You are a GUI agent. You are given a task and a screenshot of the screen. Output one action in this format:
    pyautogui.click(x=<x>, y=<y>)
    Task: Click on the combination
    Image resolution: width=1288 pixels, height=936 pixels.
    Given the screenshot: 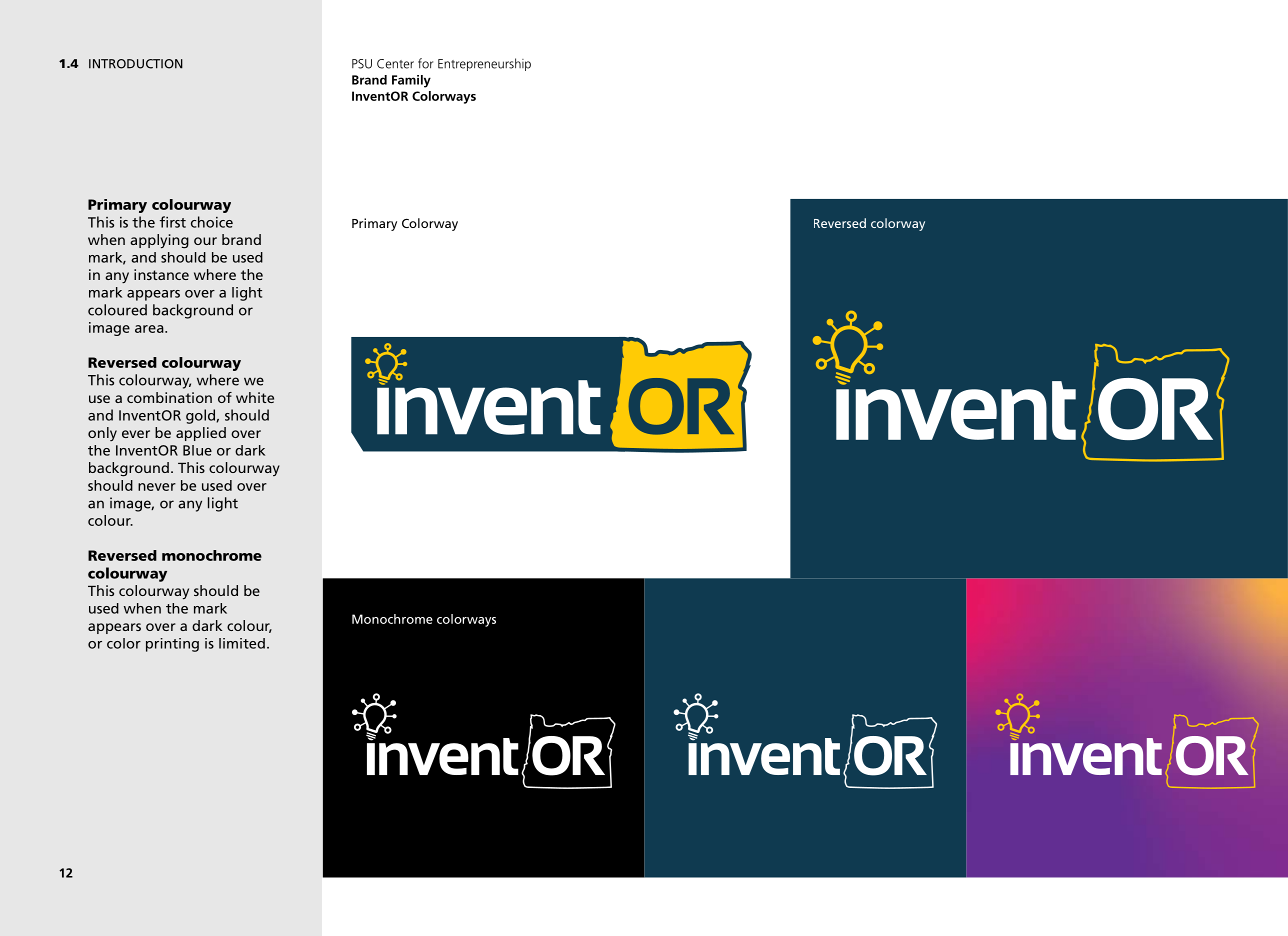 What is the action you would take?
    pyautogui.click(x=169, y=397)
